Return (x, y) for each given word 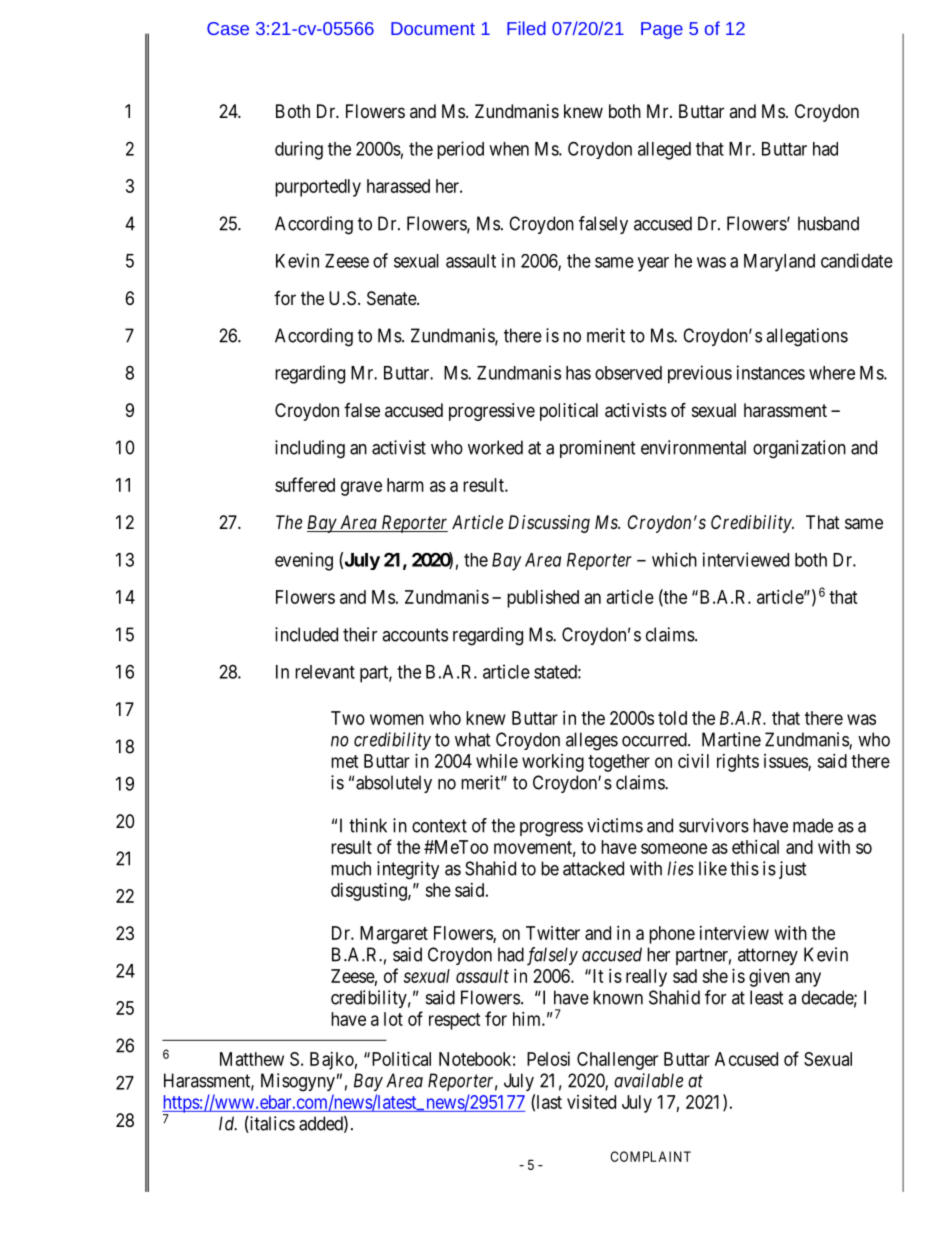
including (310, 449)
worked (495, 447)
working (553, 763)
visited (591, 1102)
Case (228, 28)
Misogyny (298, 1082)
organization (799, 449)
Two (348, 718)
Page (662, 30)
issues (786, 762)
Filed (526, 28)
